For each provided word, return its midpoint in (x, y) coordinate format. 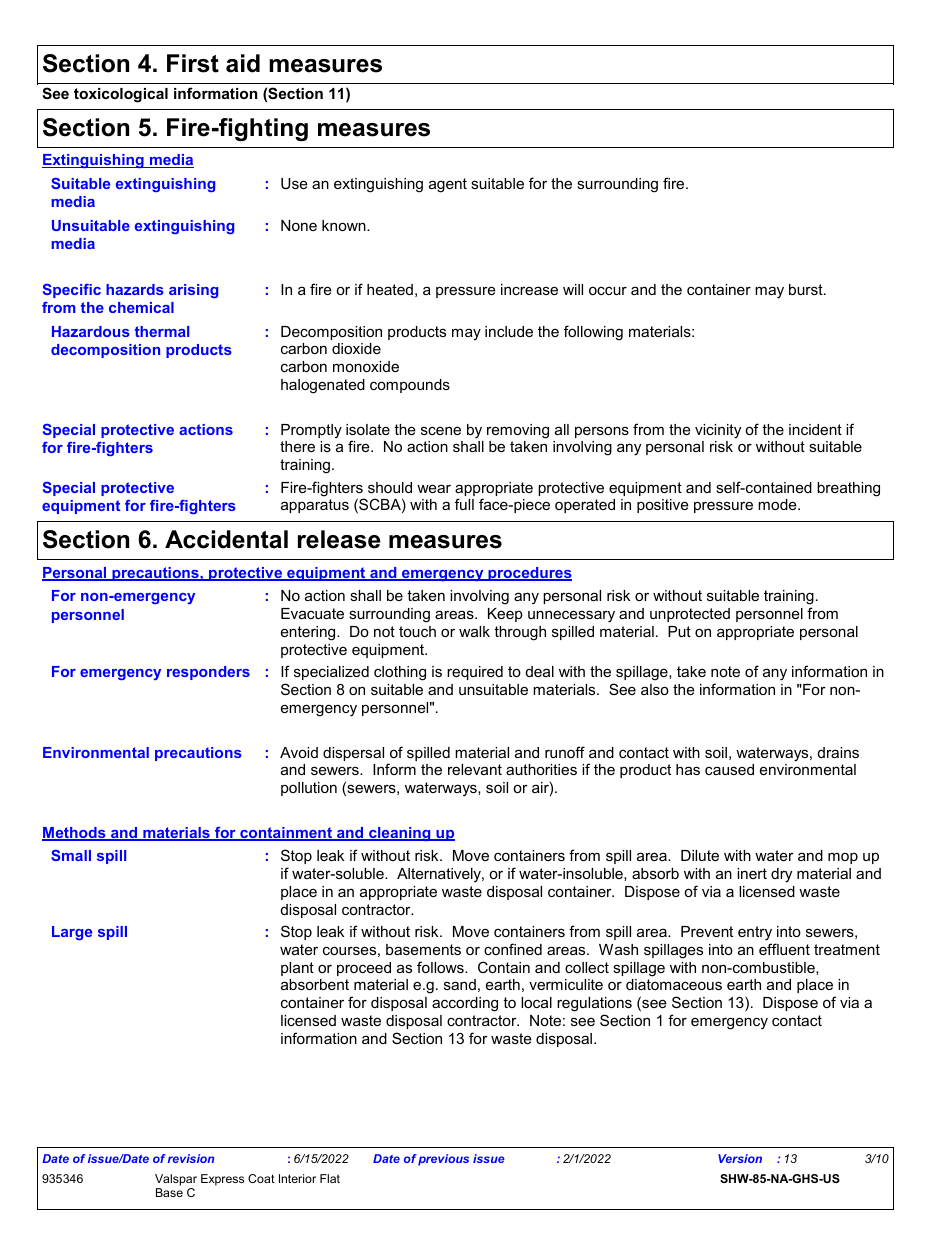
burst (807, 289)
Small (71, 855)
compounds (410, 386)
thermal (162, 331)
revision (191, 1158)
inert (752, 873)
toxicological (121, 95)
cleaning (400, 834)
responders (208, 673)
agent (448, 185)
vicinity (718, 431)
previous (443, 1160)
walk (474, 631)
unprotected (690, 615)
